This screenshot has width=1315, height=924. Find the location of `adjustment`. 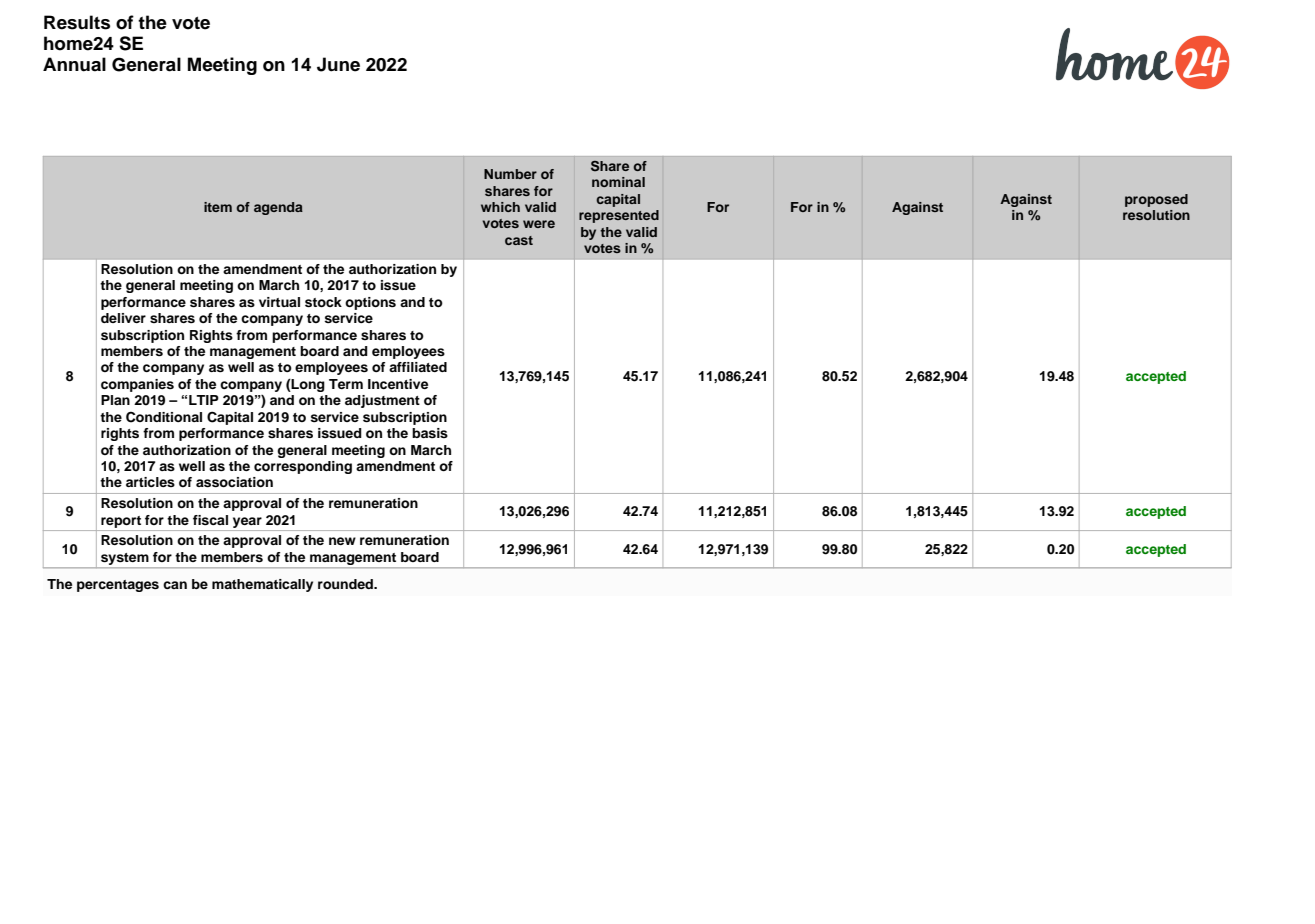

adjustment is located at coordinates (382, 401).
